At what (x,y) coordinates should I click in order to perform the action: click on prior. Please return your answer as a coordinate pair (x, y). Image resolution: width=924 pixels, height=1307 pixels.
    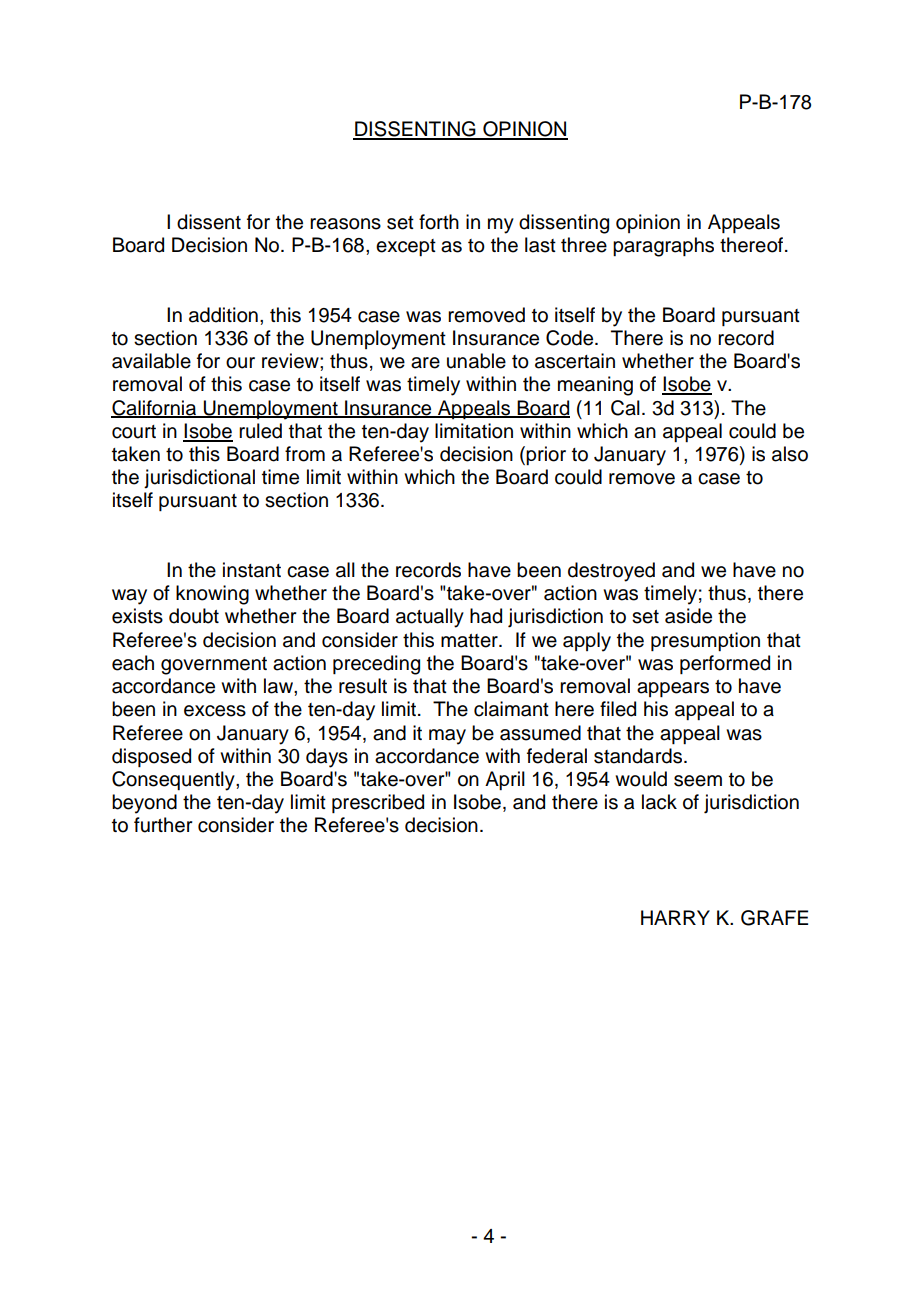
    Looking at the image, I should click on (546, 455).
